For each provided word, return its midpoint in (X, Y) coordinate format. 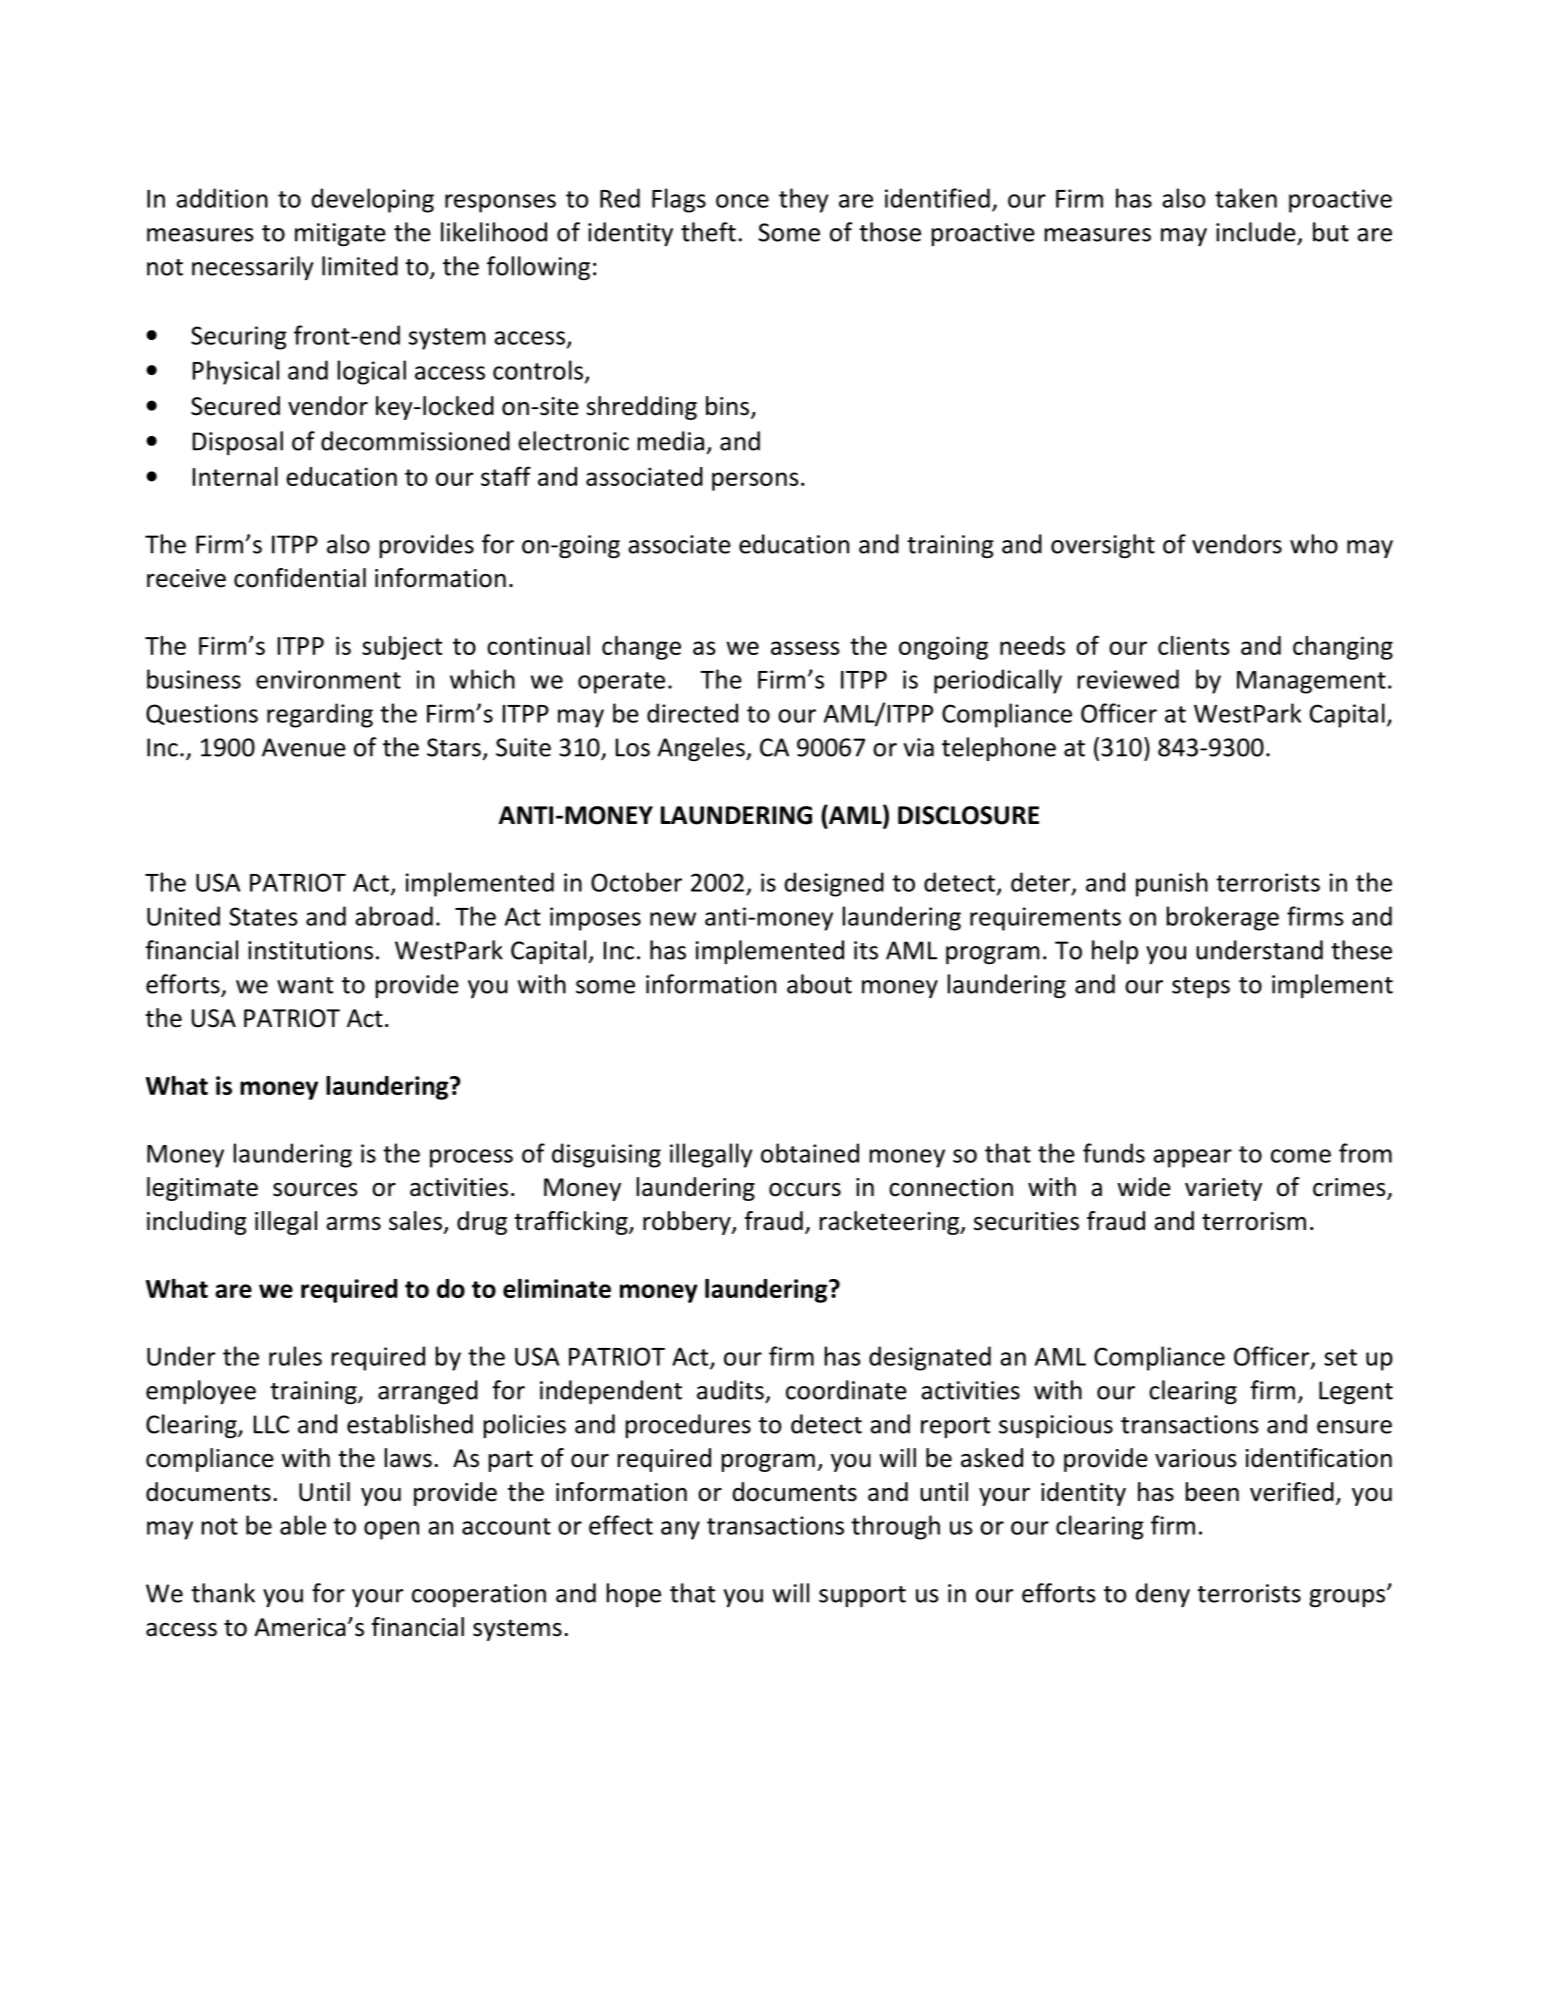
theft (708, 232)
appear (1192, 1158)
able (303, 1525)
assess (805, 648)
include (1256, 232)
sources (315, 1190)
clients (1194, 645)
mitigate (340, 234)
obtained (810, 1153)
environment (328, 679)
